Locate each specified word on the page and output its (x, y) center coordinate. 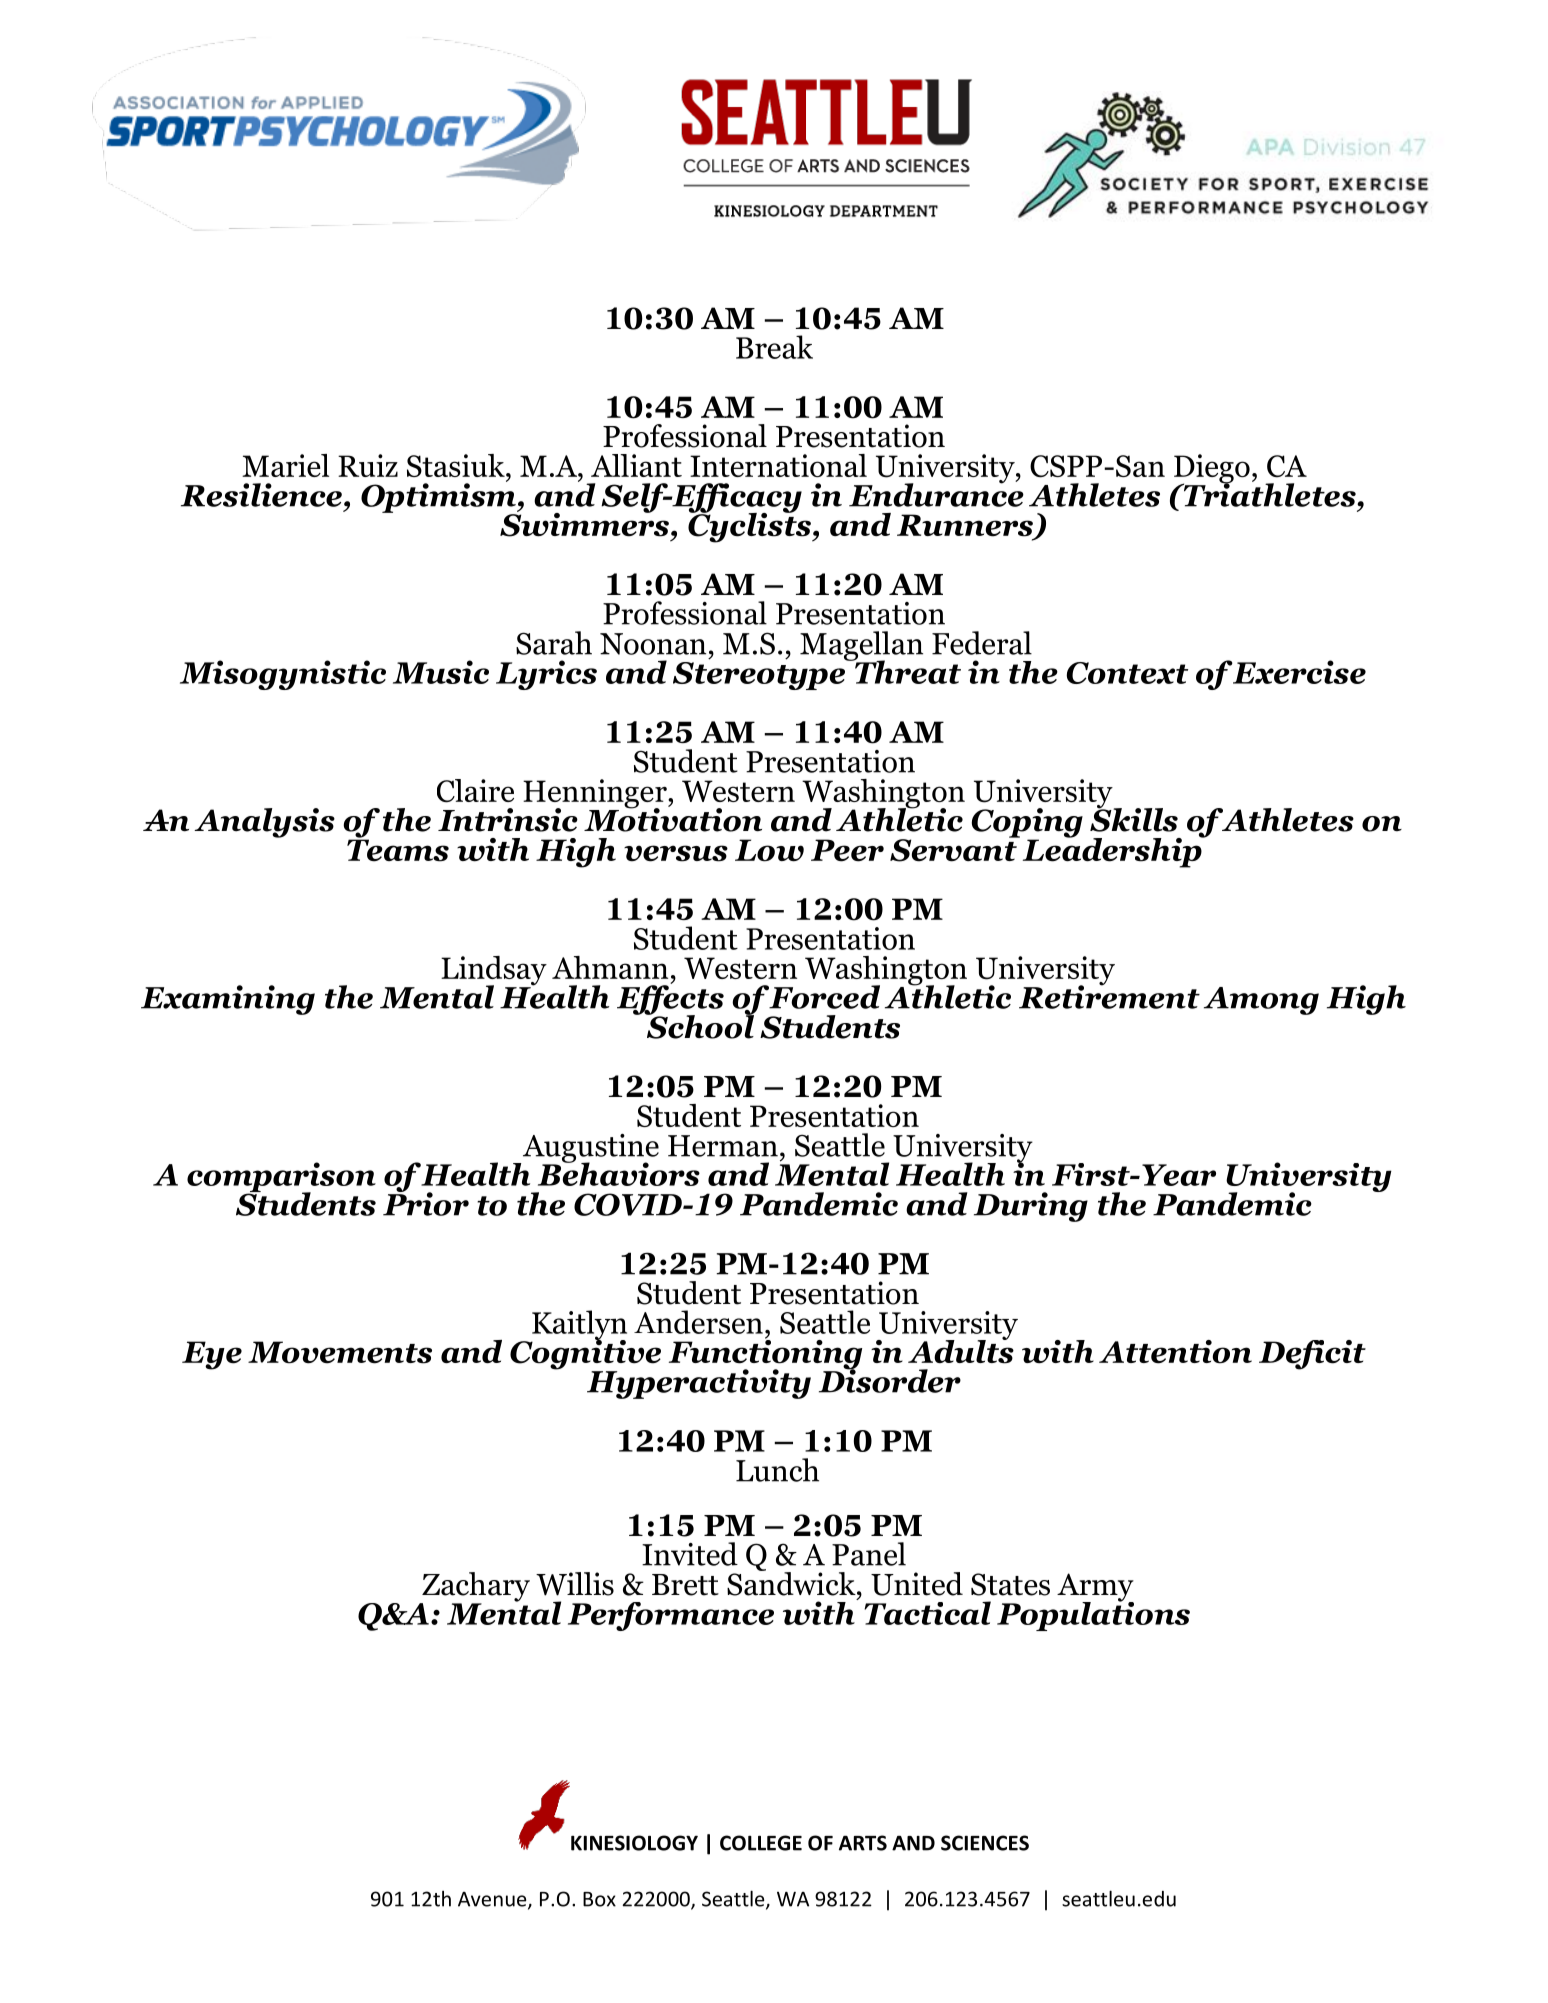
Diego (1212, 470)
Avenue (493, 1900)
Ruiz (368, 465)
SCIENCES (985, 1843)
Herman (723, 1146)
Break (774, 347)
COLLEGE (761, 1843)
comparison (281, 1178)
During (1031, 1207)
